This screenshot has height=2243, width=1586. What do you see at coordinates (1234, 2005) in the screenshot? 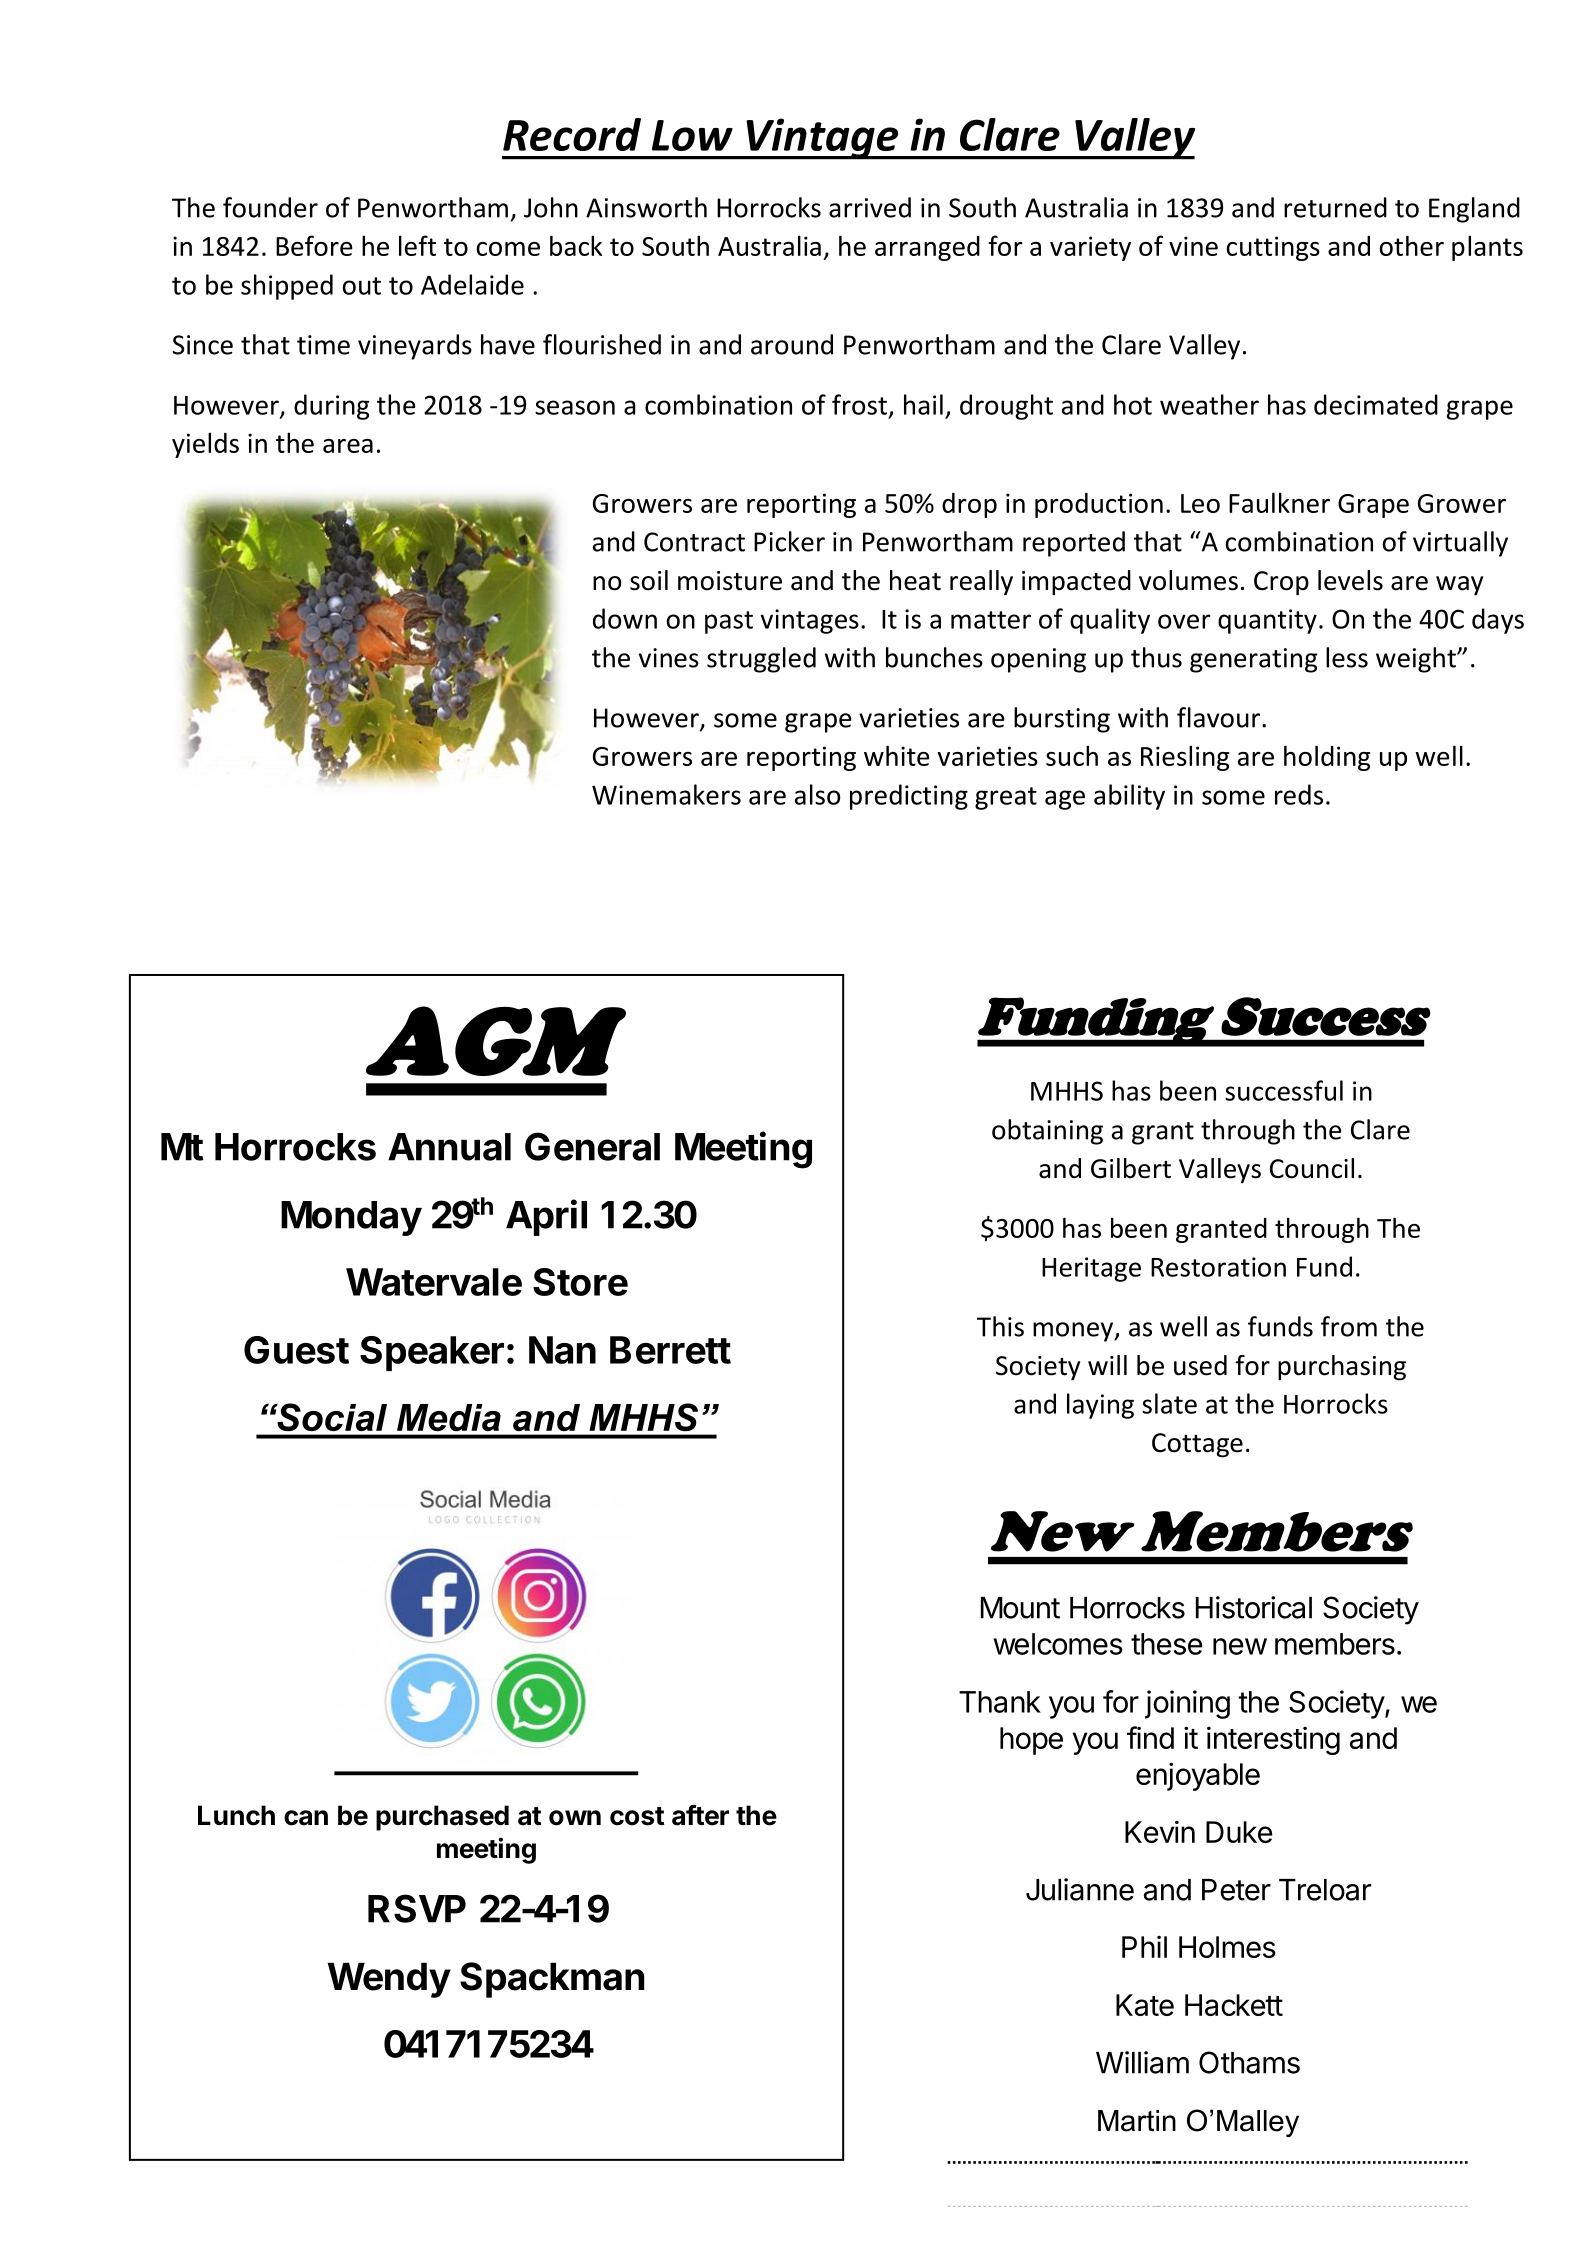
I see `Hackett` at bounding box center [1234, 2005].
